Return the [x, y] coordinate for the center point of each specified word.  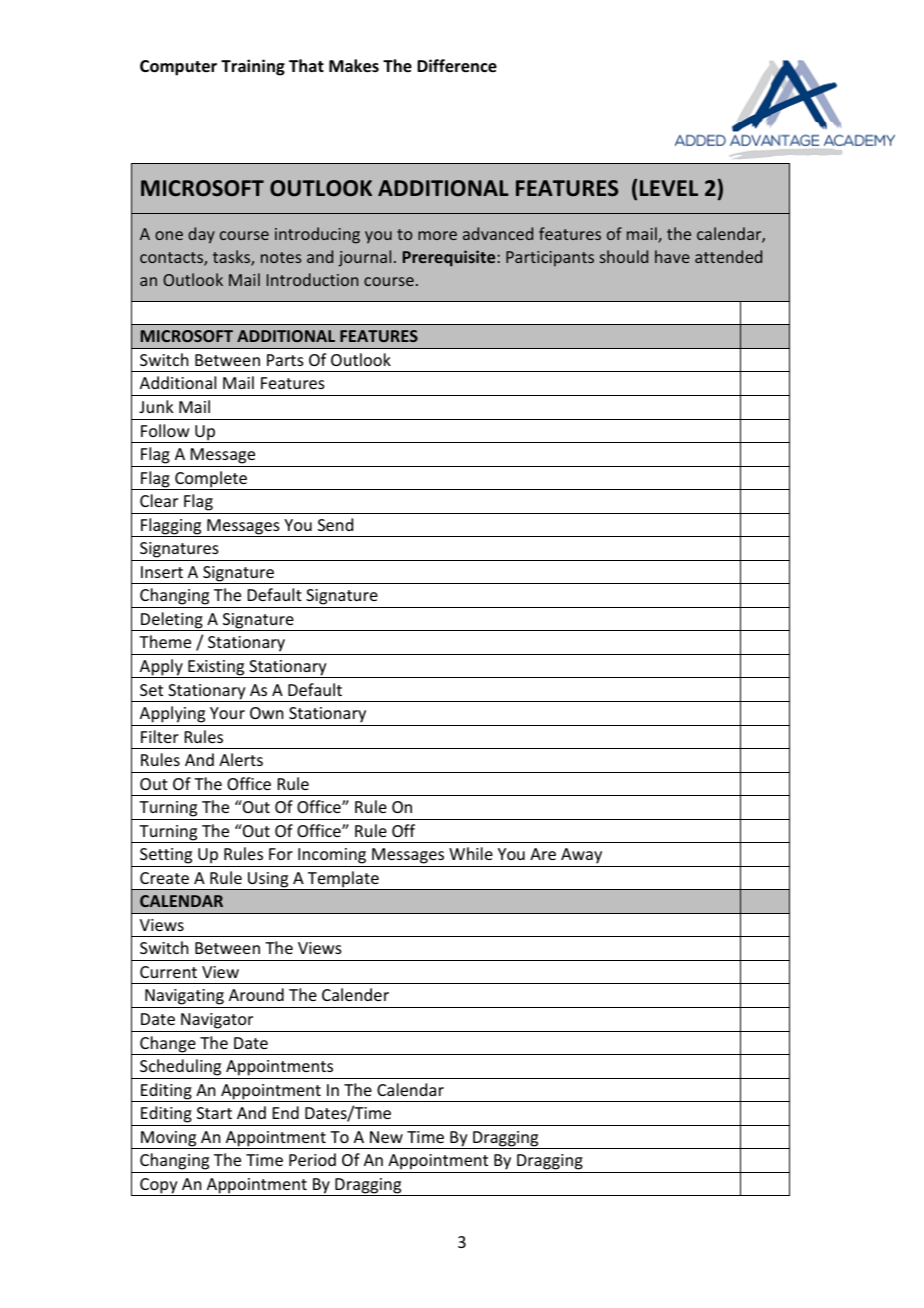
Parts [285, 360]
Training [253, 67]
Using [268, 881]
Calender [355, 994]
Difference [457, 66]
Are [543, 854]
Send [335, 524]
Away [581, 856]
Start [214, 1113]
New [386, 1137]
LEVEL [669, 188]
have [672, 256]
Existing [216, 669]
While [471, 853]
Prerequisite [450, 258]
